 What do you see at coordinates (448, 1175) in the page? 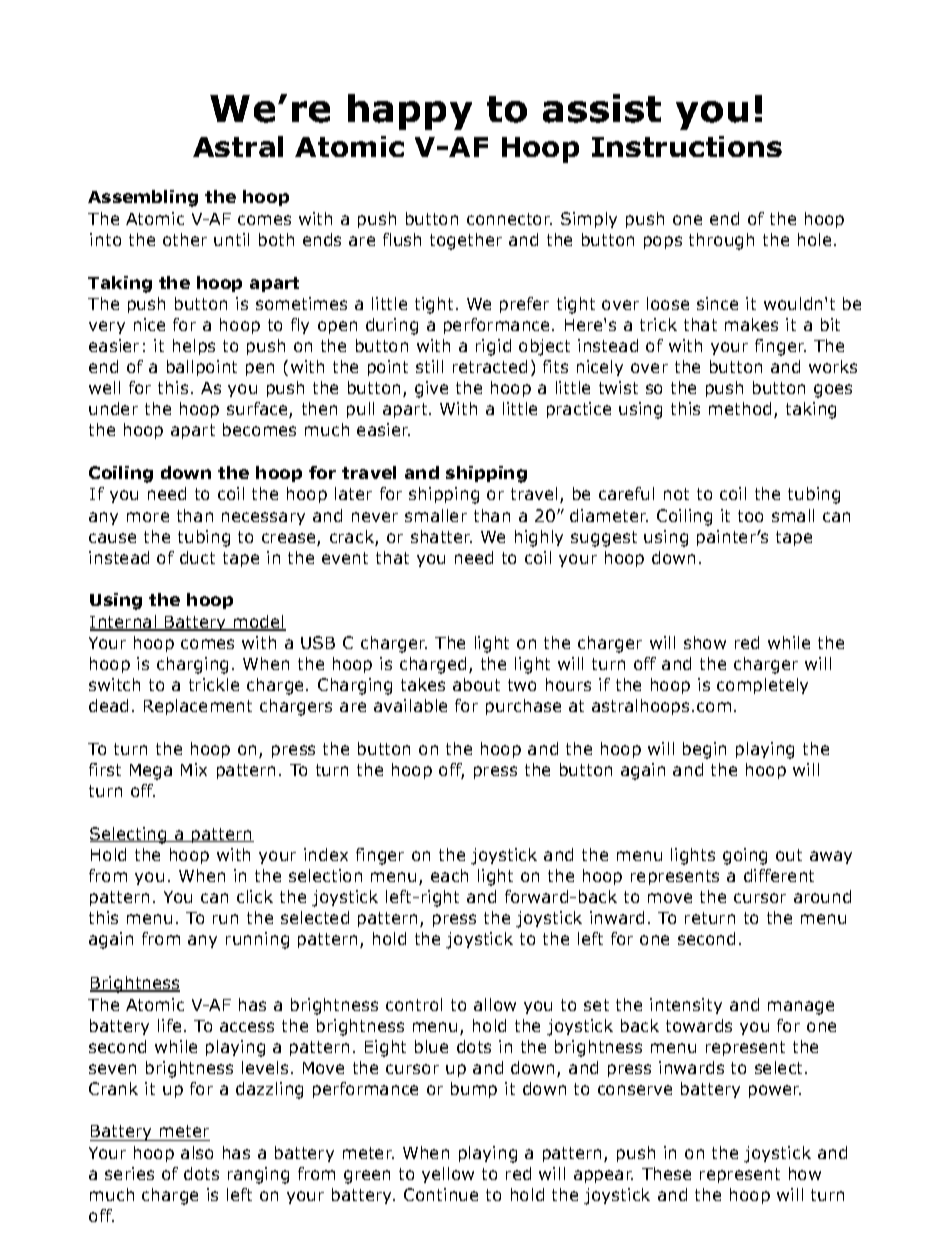
I see `yellow` at bounding box center [448, 1175].
